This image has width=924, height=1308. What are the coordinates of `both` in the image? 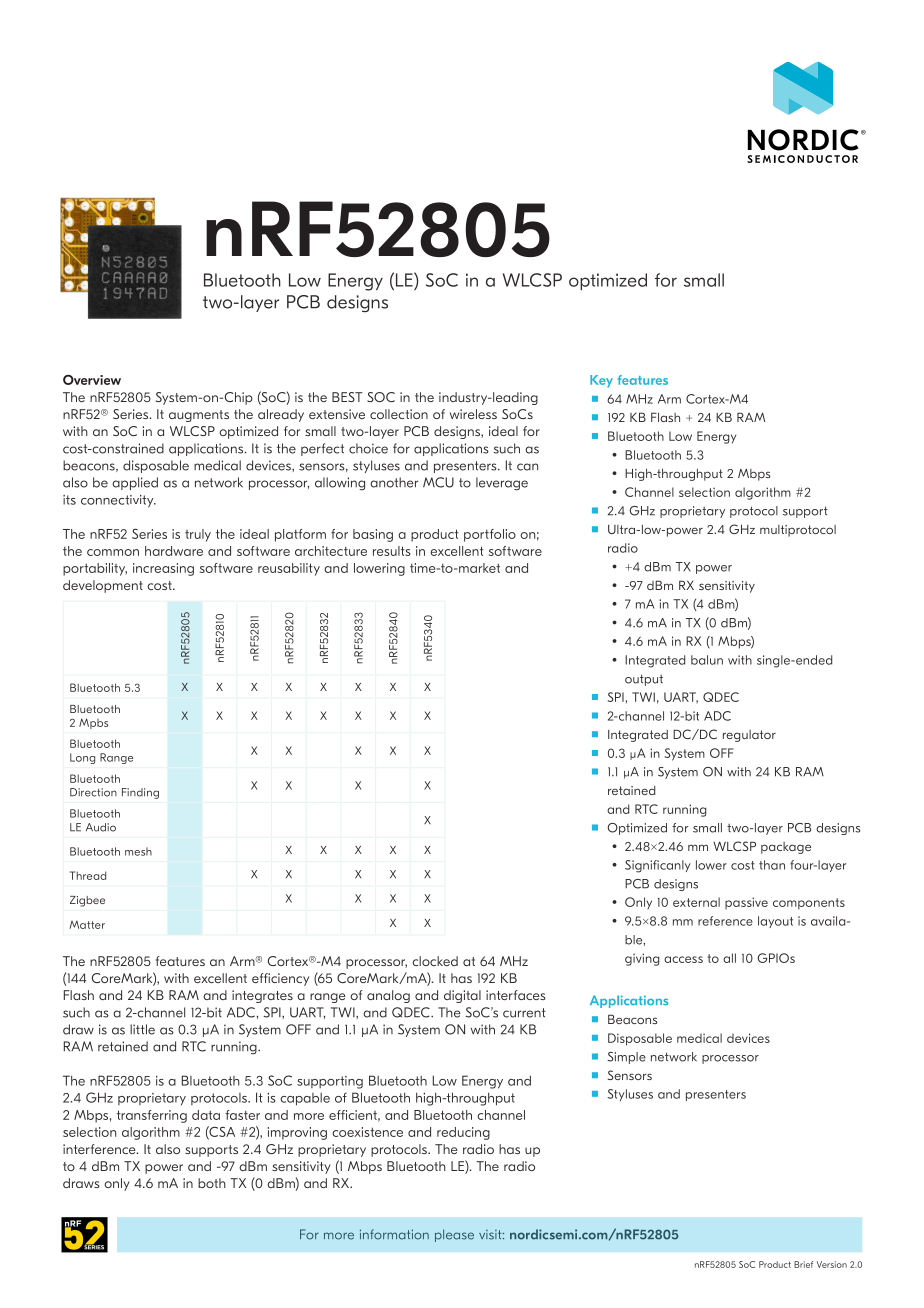 It's located at (212, 1183).
